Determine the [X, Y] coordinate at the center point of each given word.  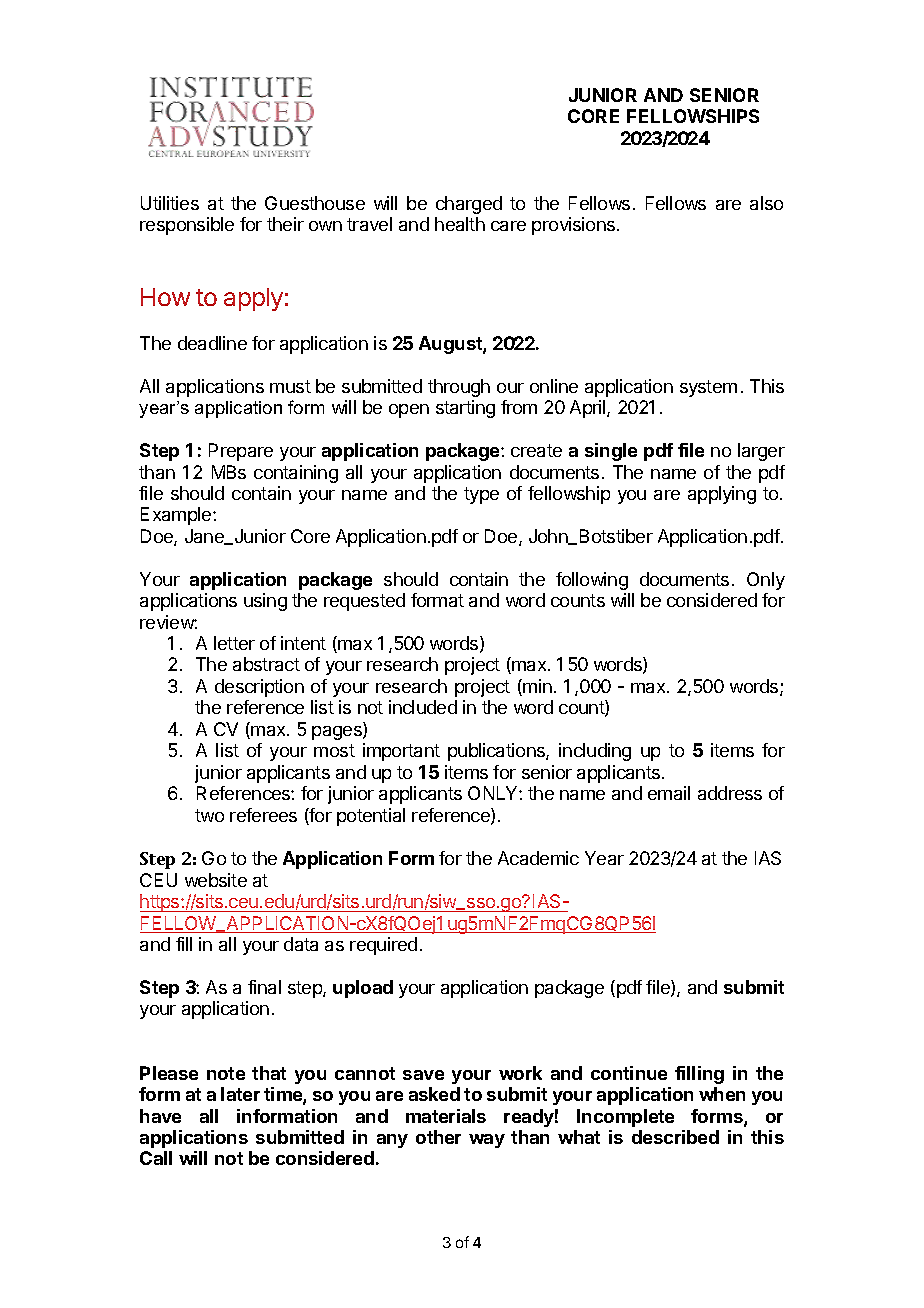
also [766, 203]
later [240, 1094]
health [460, 224]
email [669, 793]
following [592, 581]
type [481, 495]
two [209, 815]
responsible [187, 226]
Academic [538, 858]
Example [177, 516]
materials [446, 1116]
